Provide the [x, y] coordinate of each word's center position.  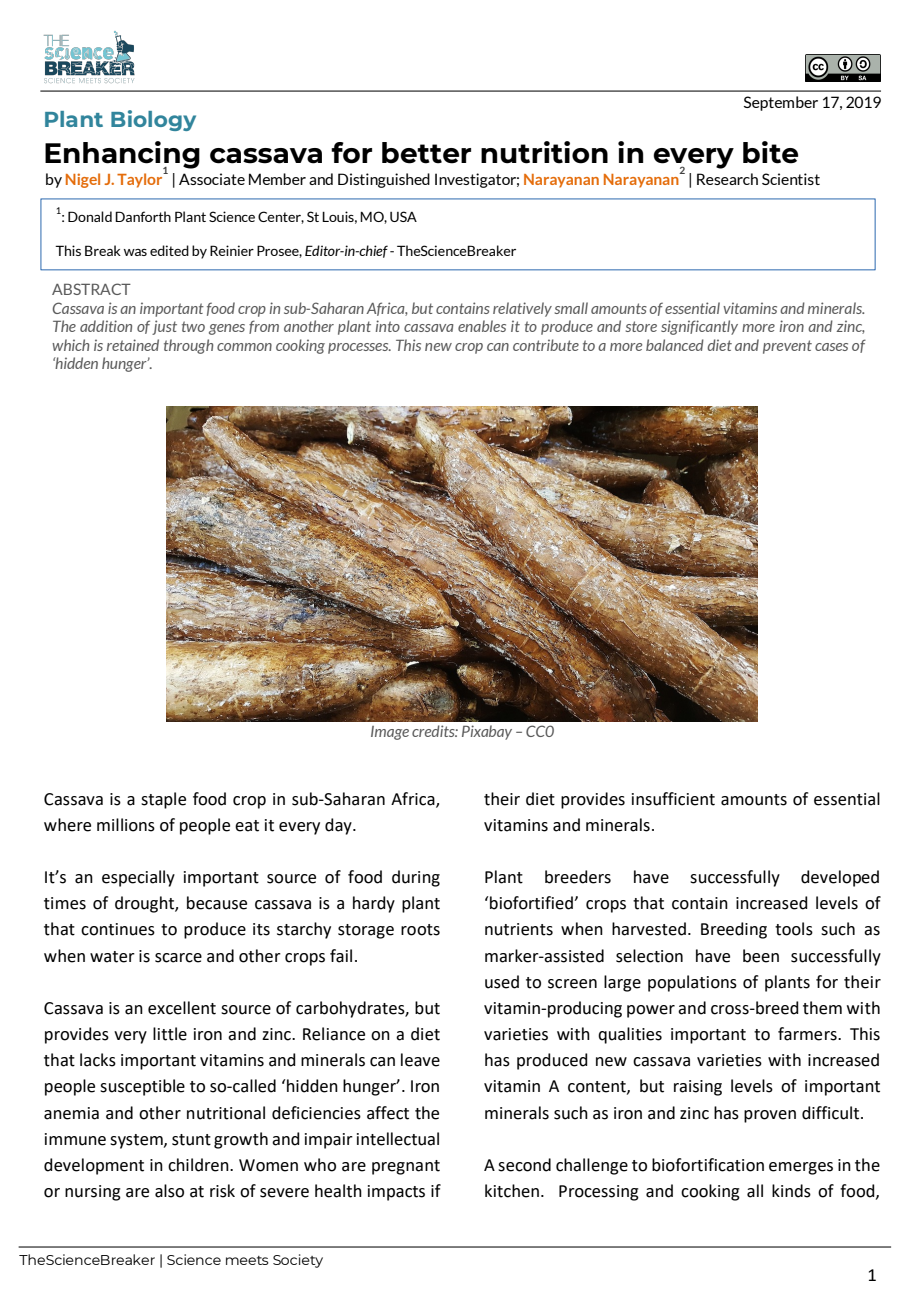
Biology [153, 120]
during [416, 878]
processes [359, 348]
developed [840, 878]
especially [138, 878]
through [188, 346]
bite [770, 152]
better [426, 153]
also [169, 1191]
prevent [787, 347]
